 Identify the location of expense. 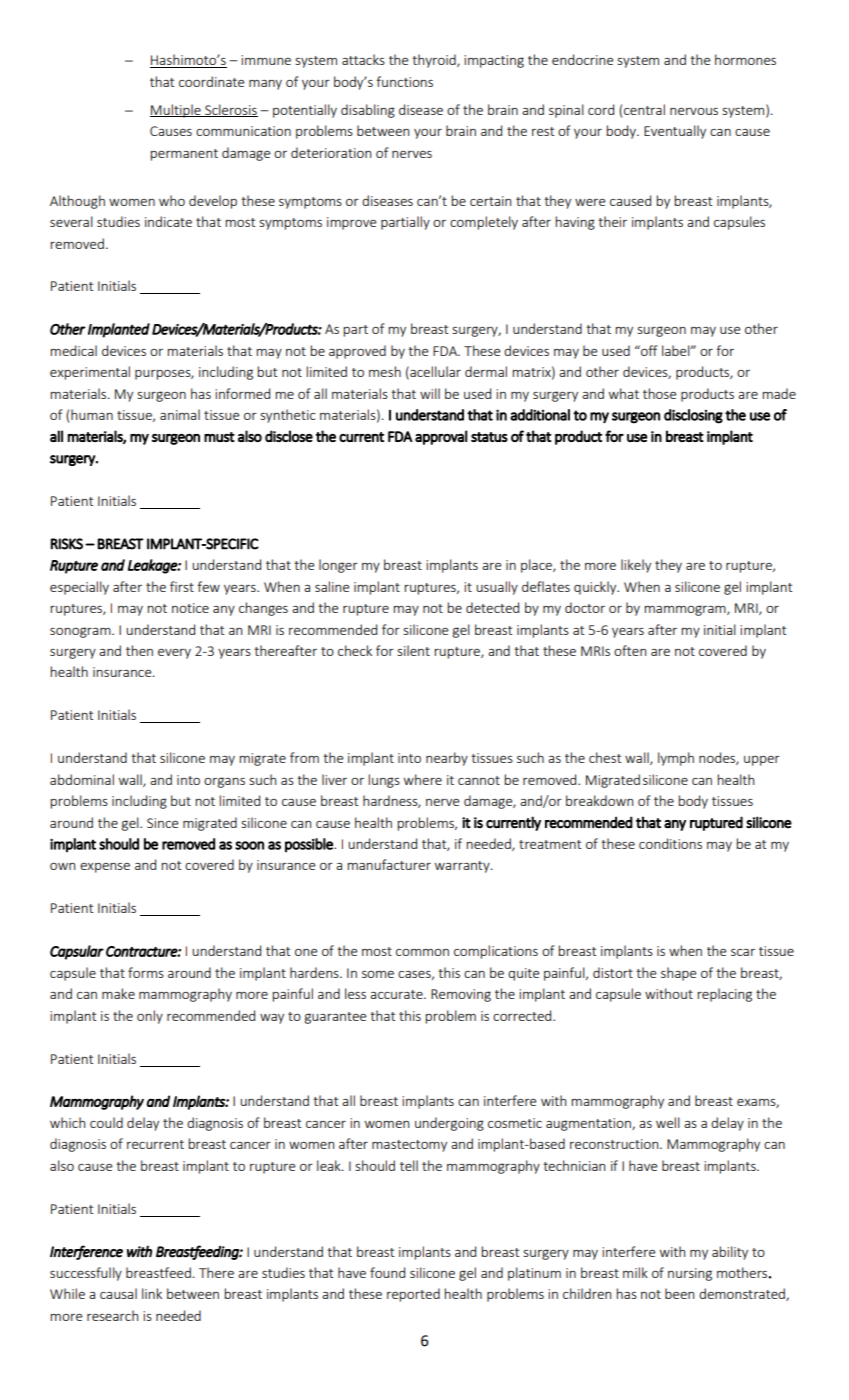
(105, 868).
